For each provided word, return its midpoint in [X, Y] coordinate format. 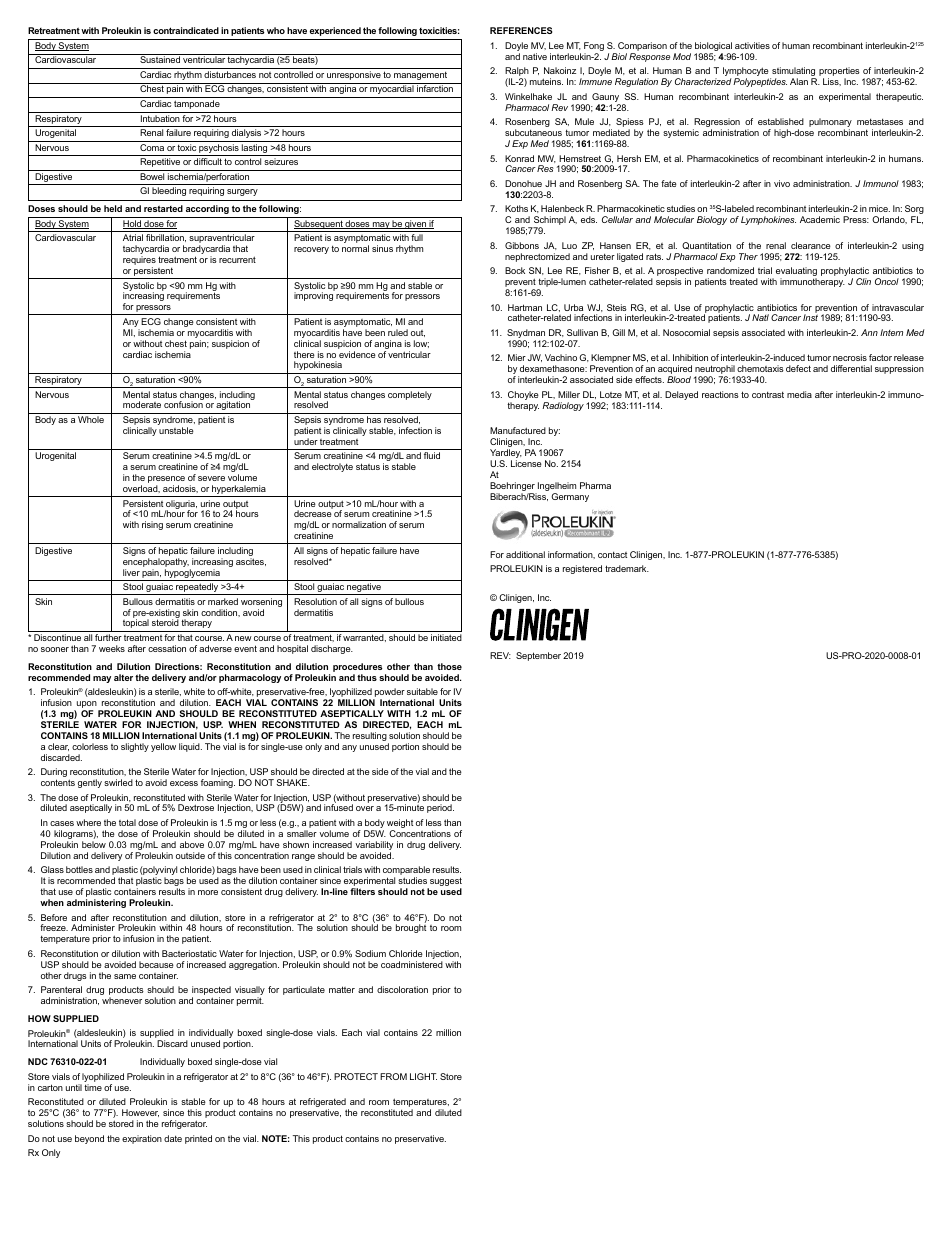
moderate [142, 404]
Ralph [517, 73]
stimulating [793, 73]
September [540, 656]
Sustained [160, 59]
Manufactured [518, 430]
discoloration [402, 989]
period [440, 808]
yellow [163, 747]
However [140, 1113]
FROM [393, 1076]
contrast [768, 395]
